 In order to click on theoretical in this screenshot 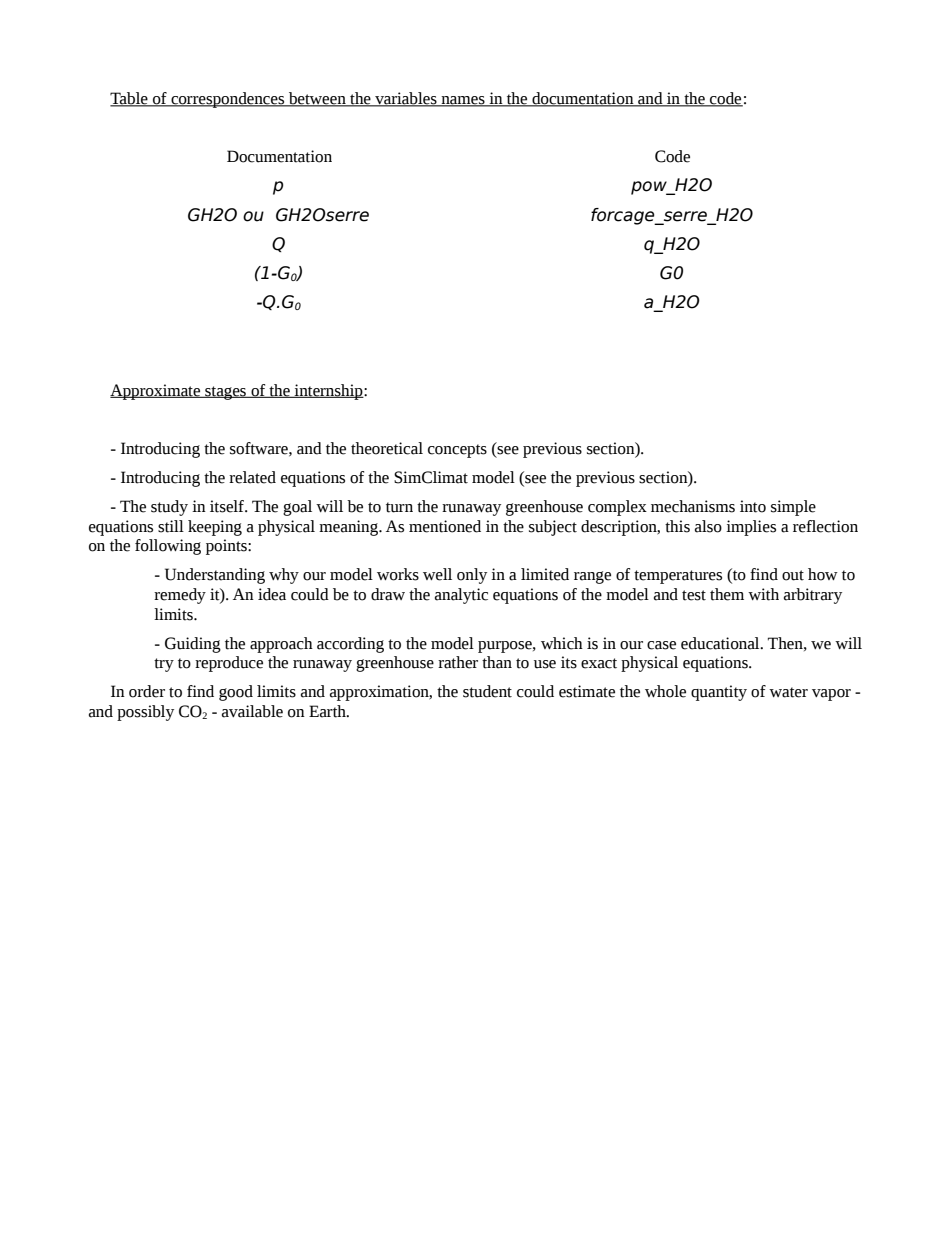, I will do `click(387, 448)`.
